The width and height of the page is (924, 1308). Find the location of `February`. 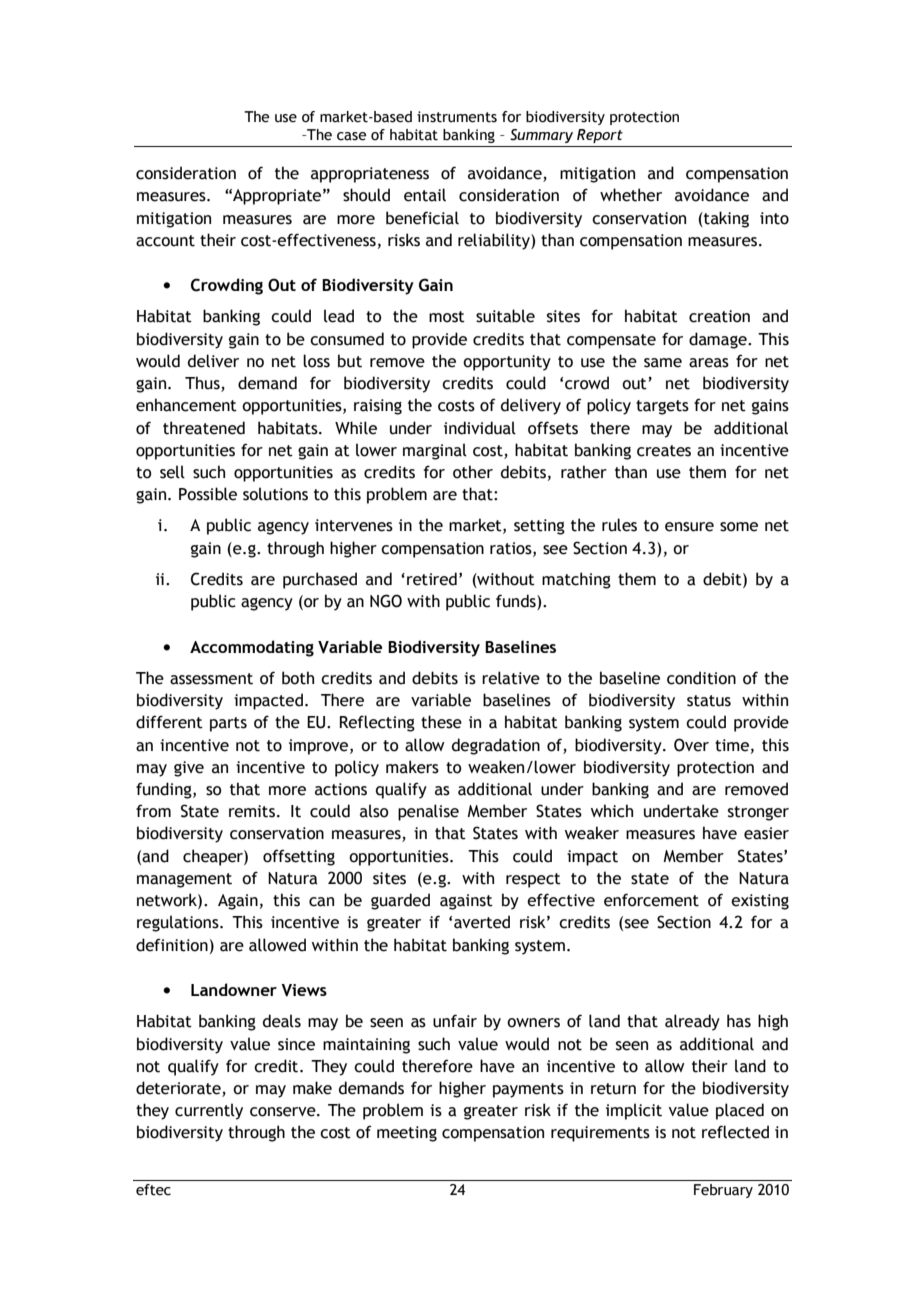

February is located at coordinates (723, 1191).
